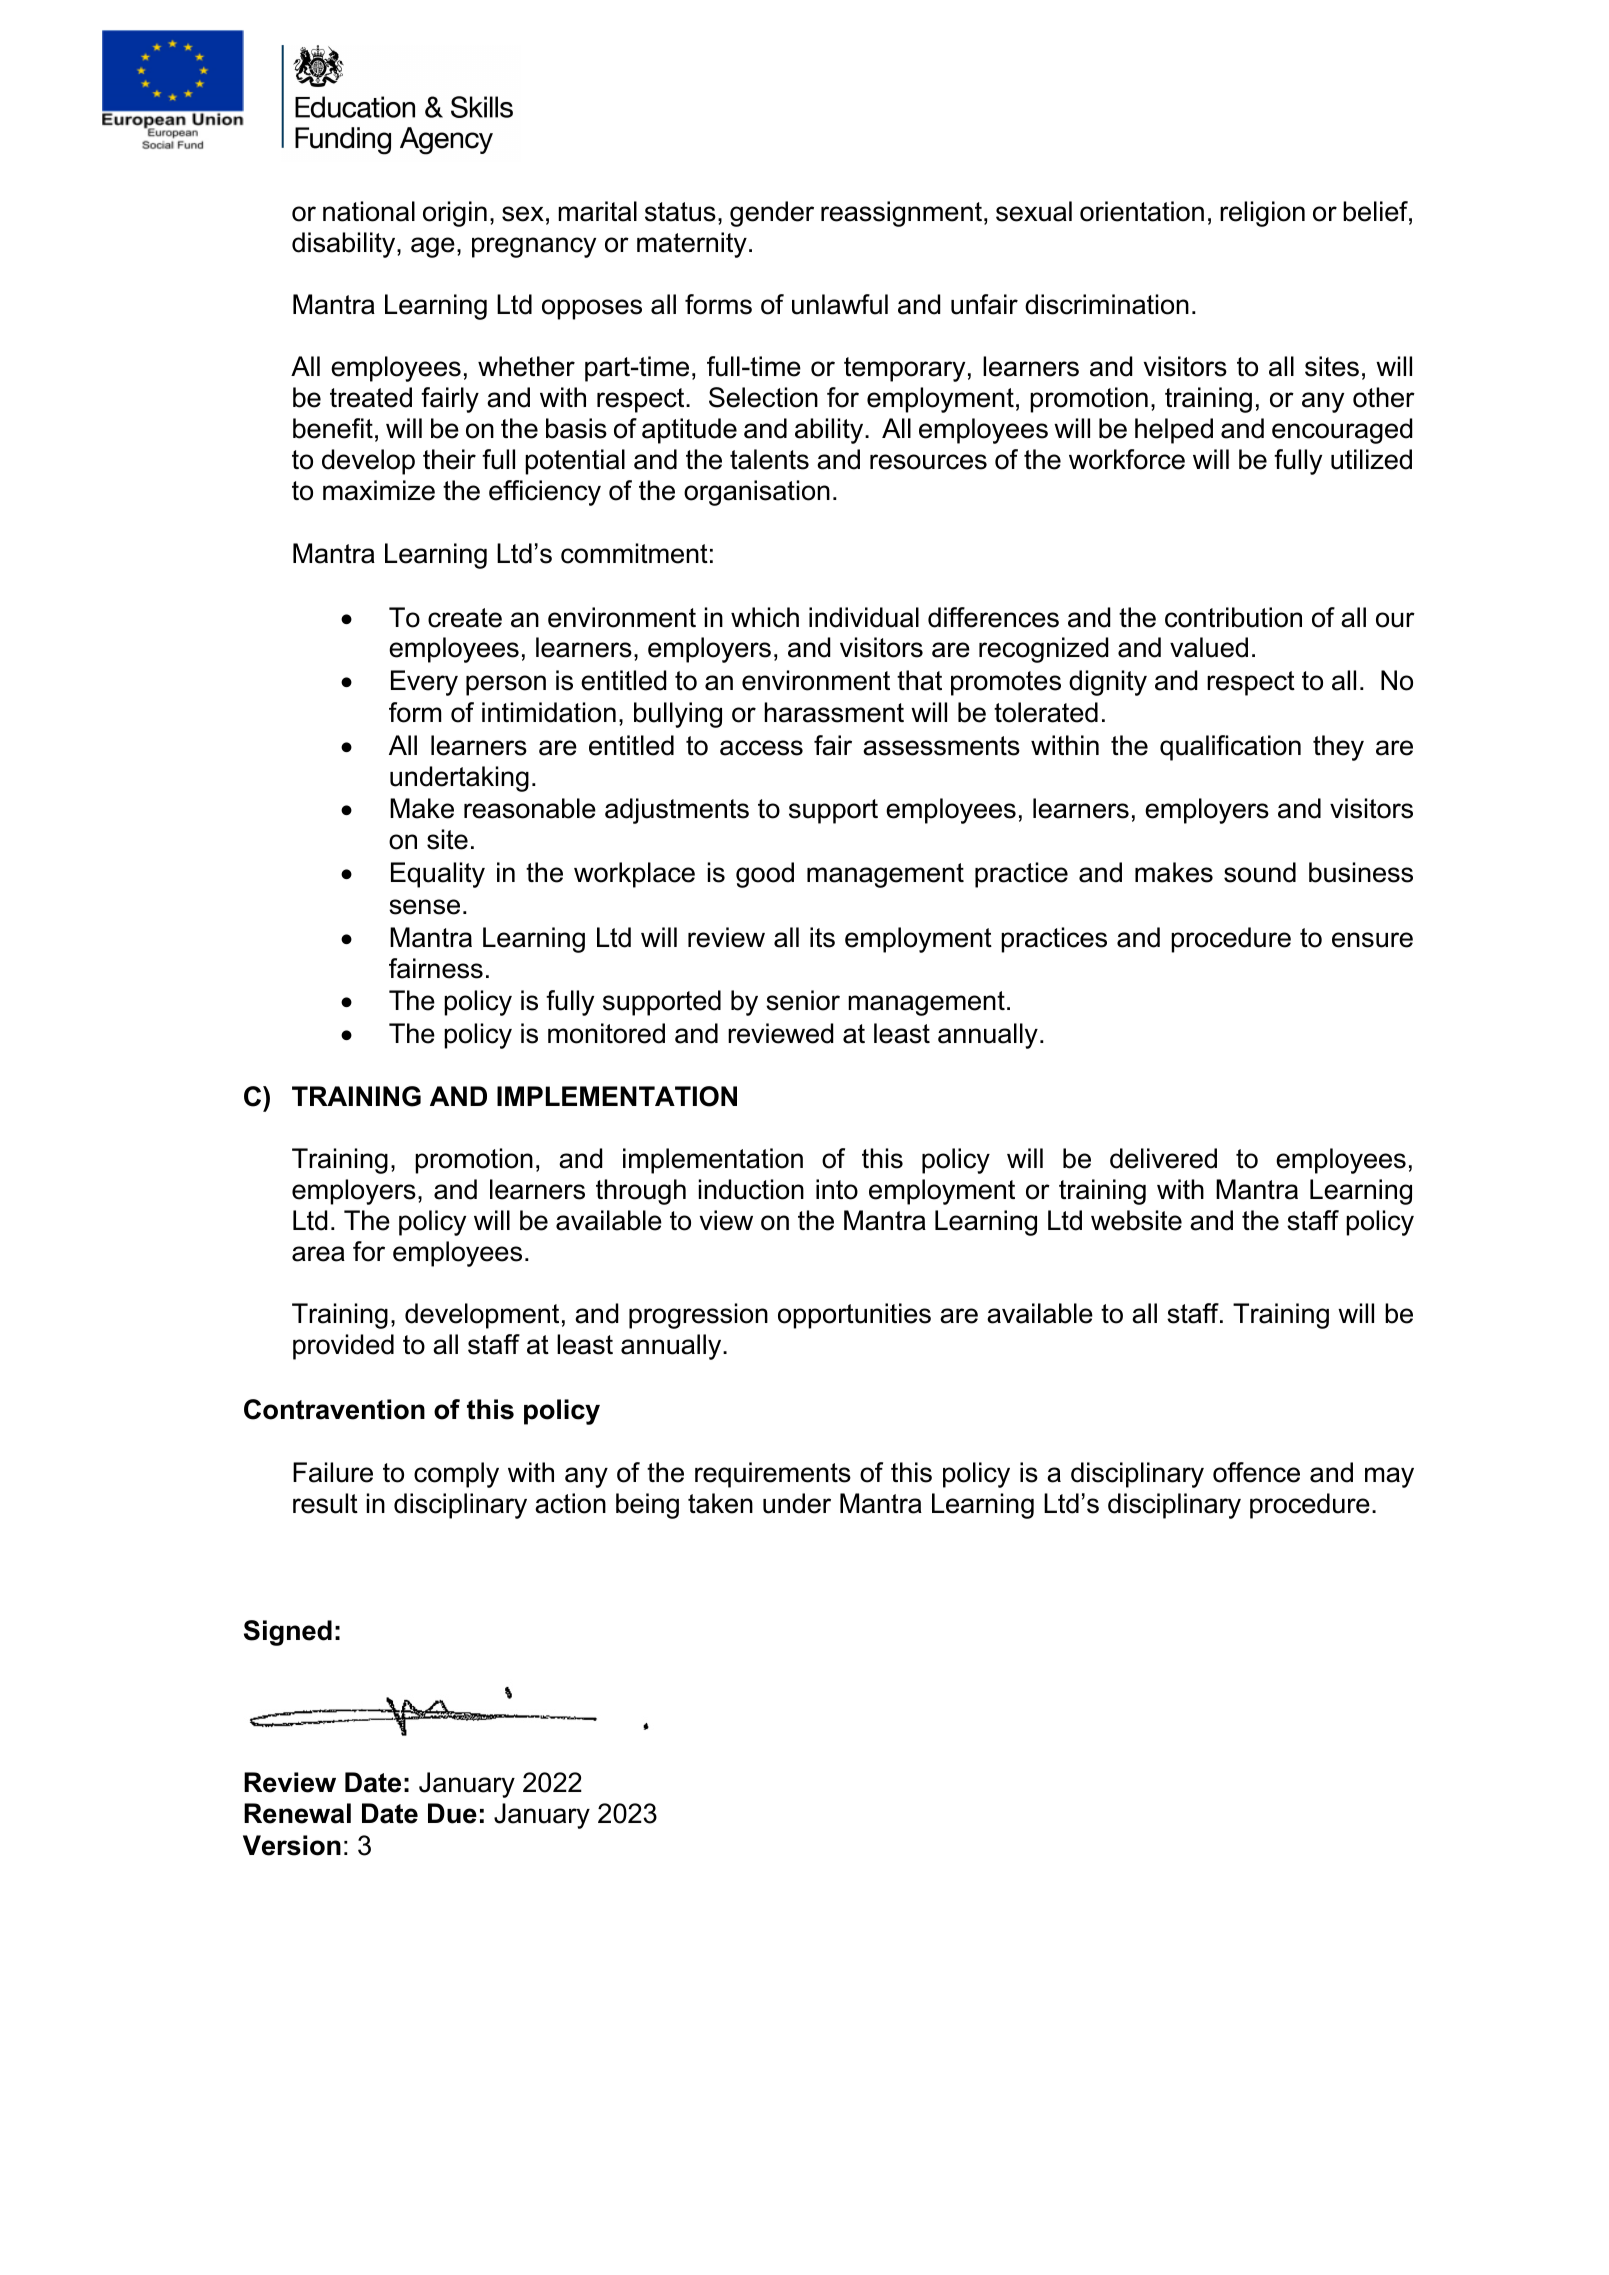 Image resolution: width=1609 pixels, height=2275 pixels. What do you see at coordinates (1256, 1472) in the screenshot?
I see `offence` at bounding box center [1256, 1472].
